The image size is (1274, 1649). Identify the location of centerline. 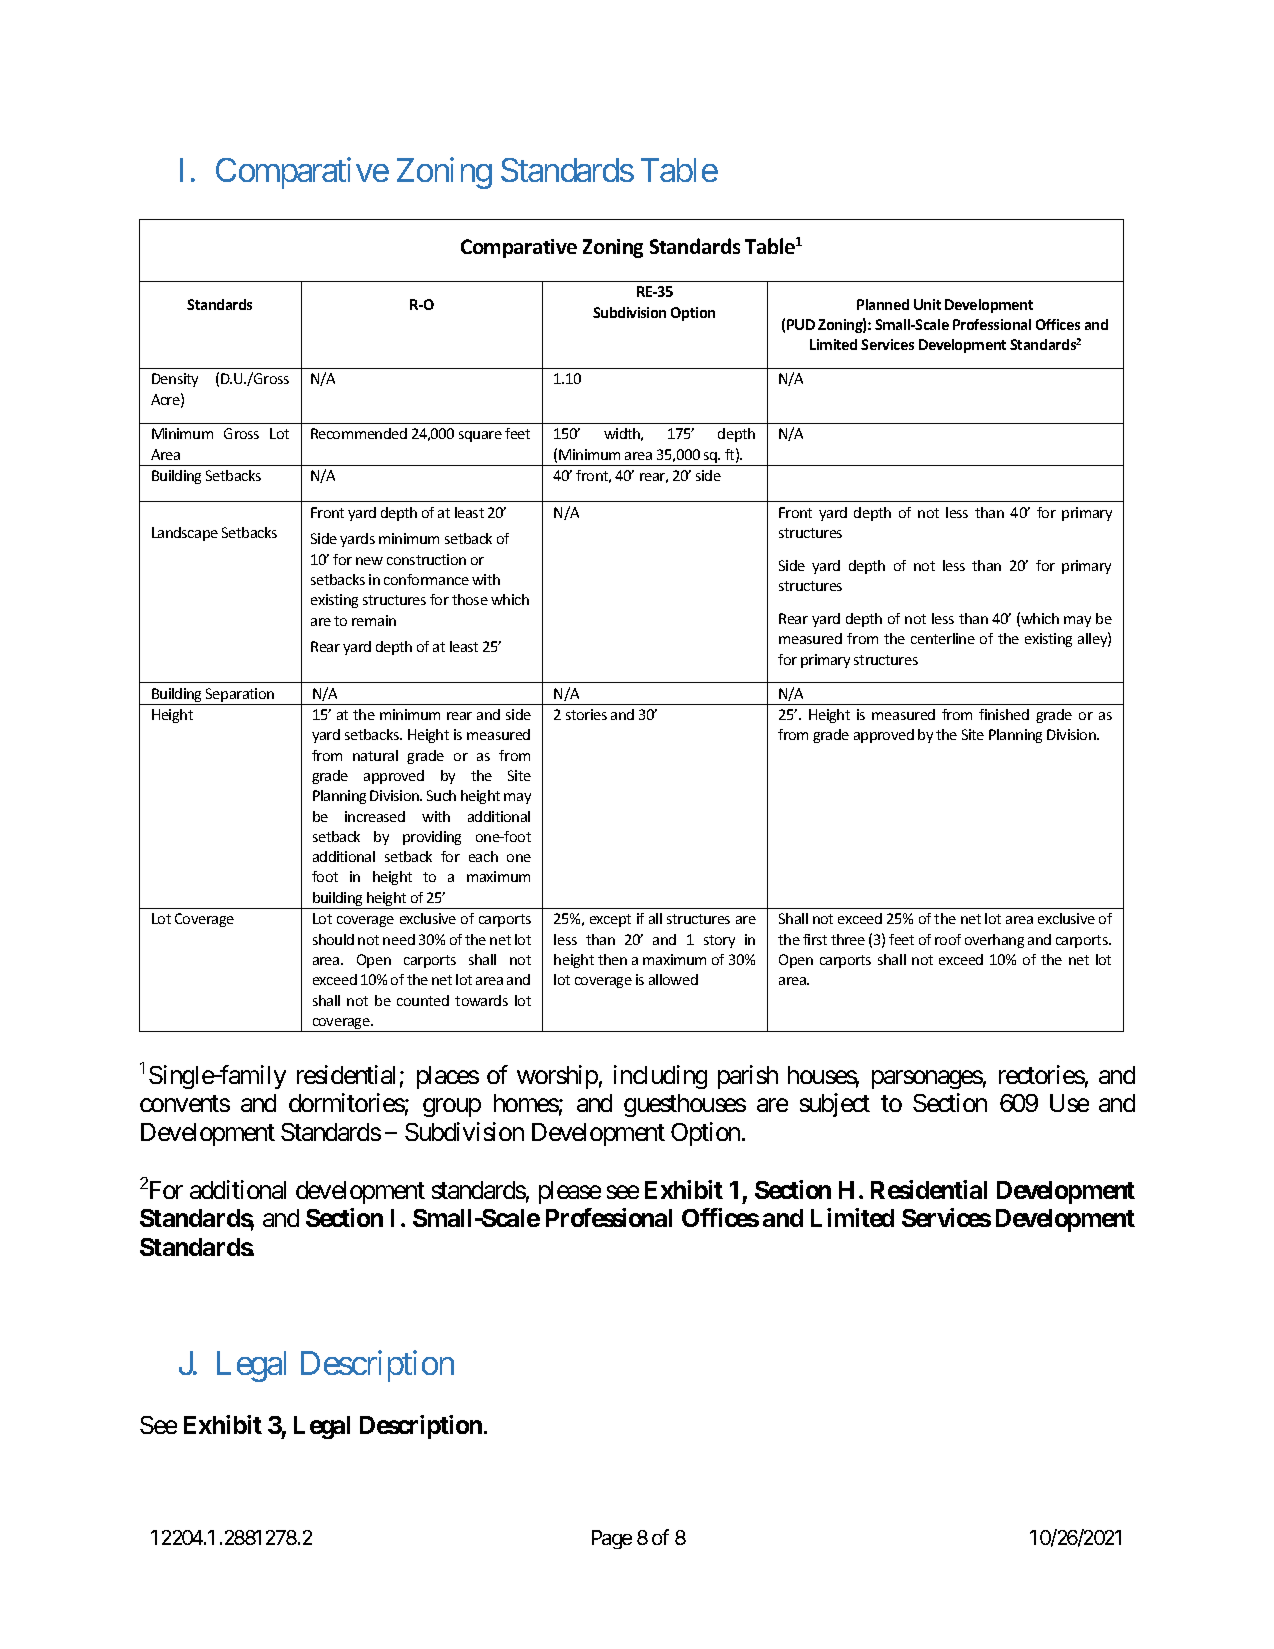
(943, 638).
